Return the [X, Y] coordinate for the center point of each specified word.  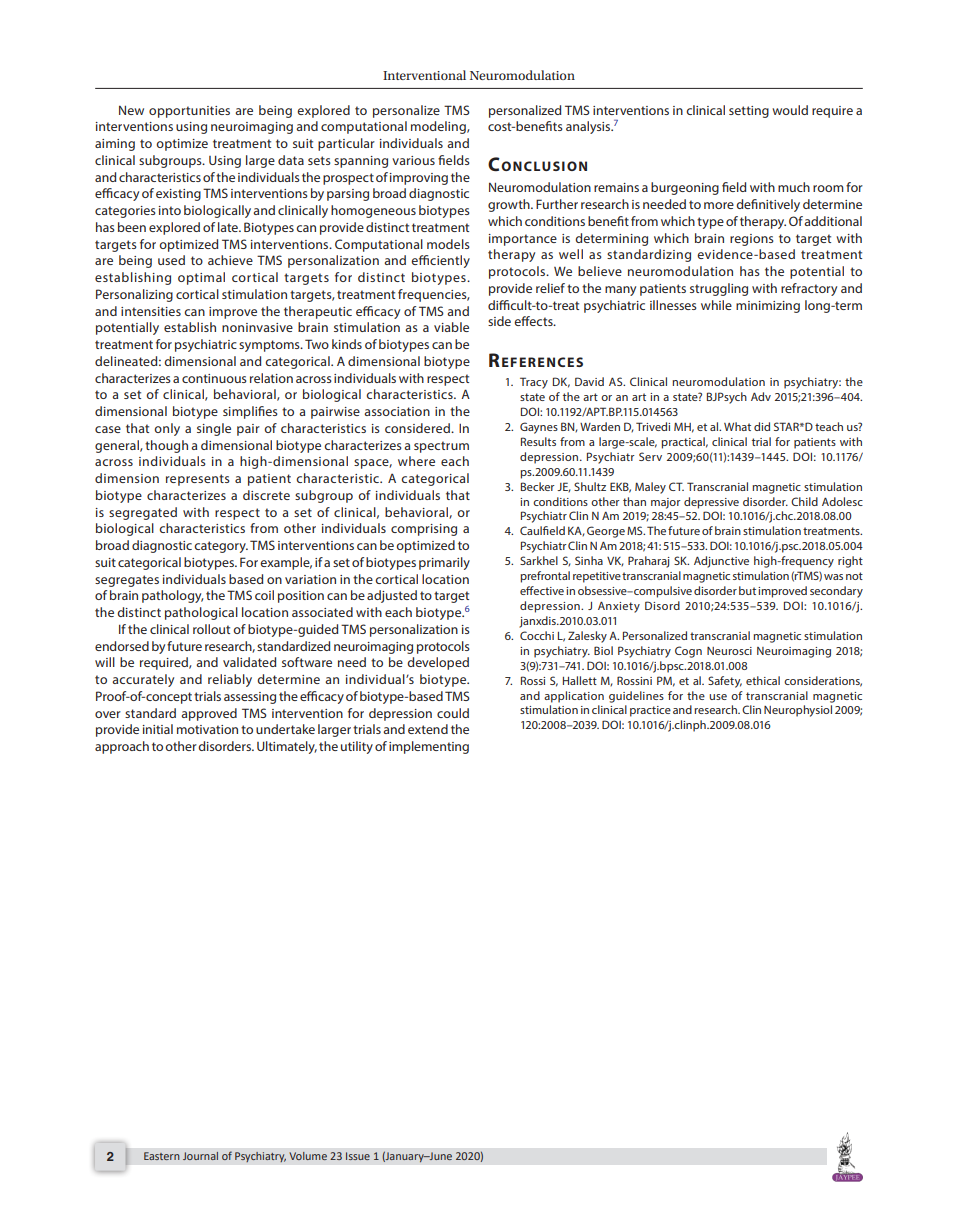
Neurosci [729, 651]
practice [650, 711]
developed [438, 663]
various [413, 160]
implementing [429, 747]
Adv [761, 396]
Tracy [534, 383]
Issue [358, 1156]
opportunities [189, 112]
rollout [211, 629]
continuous [214, 378]
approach [122, 747]
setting [749, 112]
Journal [200, 1156]
